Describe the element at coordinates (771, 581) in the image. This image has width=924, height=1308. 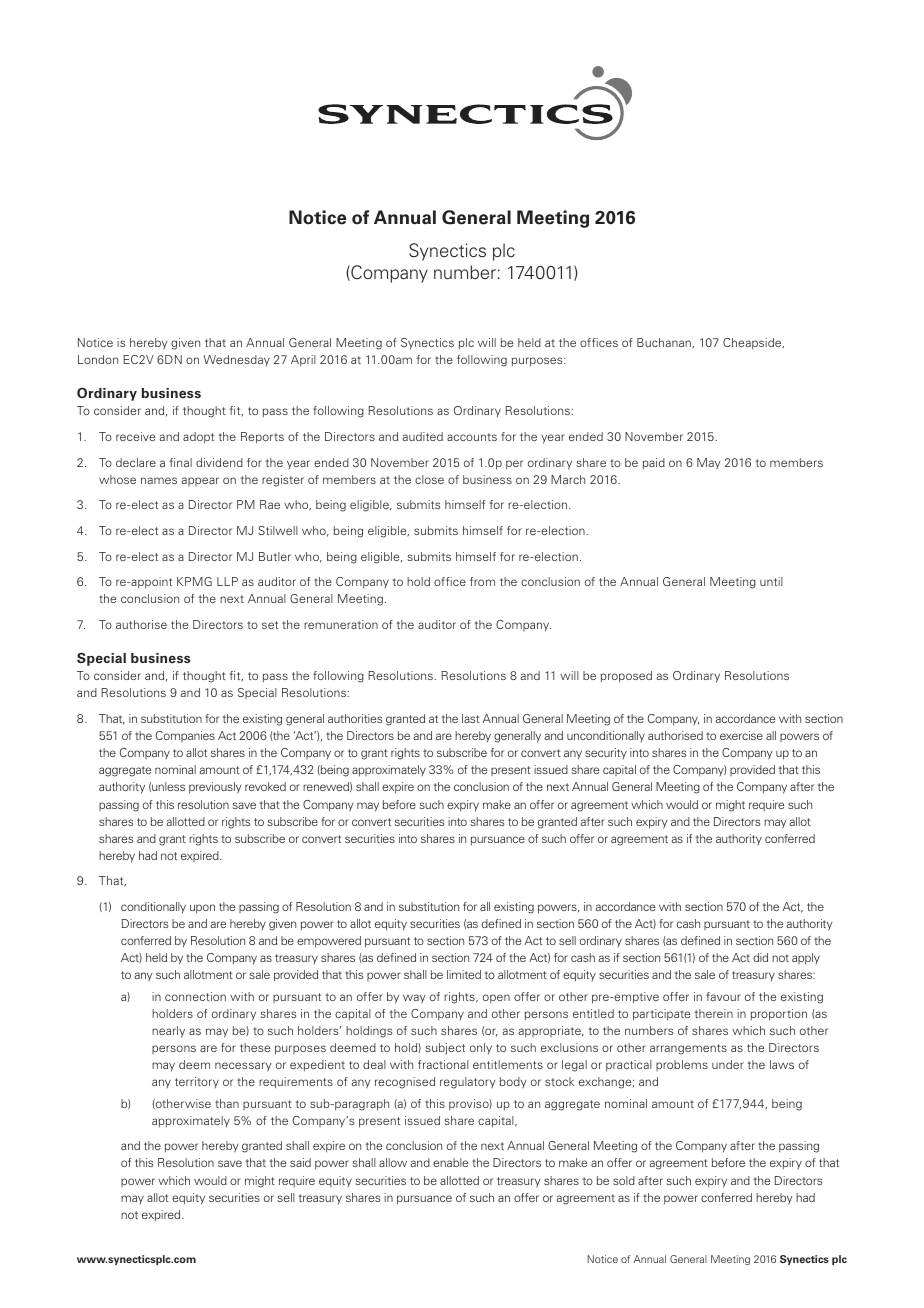
I see `until` at that location.
